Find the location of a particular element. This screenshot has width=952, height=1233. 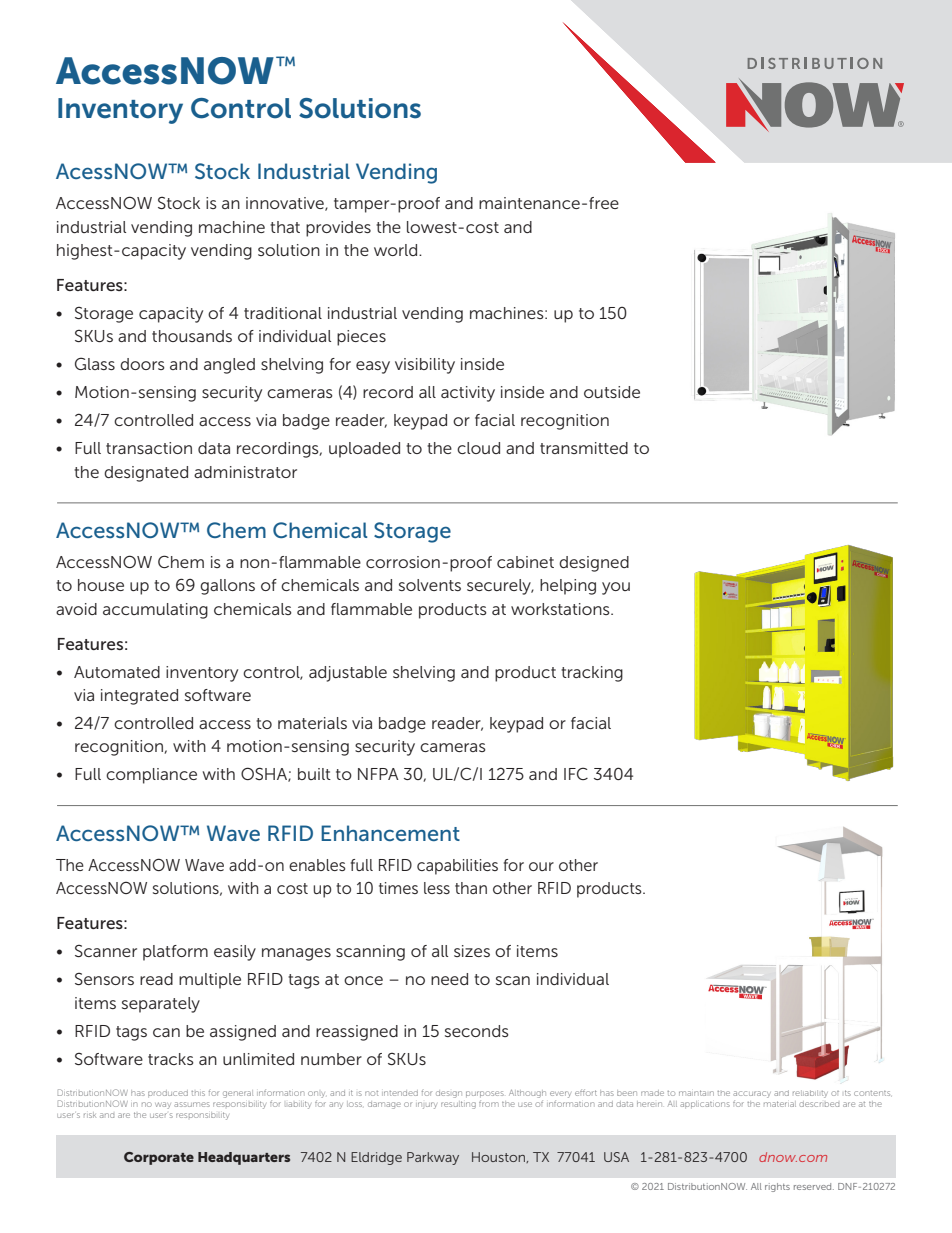

cloud is located at coordinates (478, 448).
